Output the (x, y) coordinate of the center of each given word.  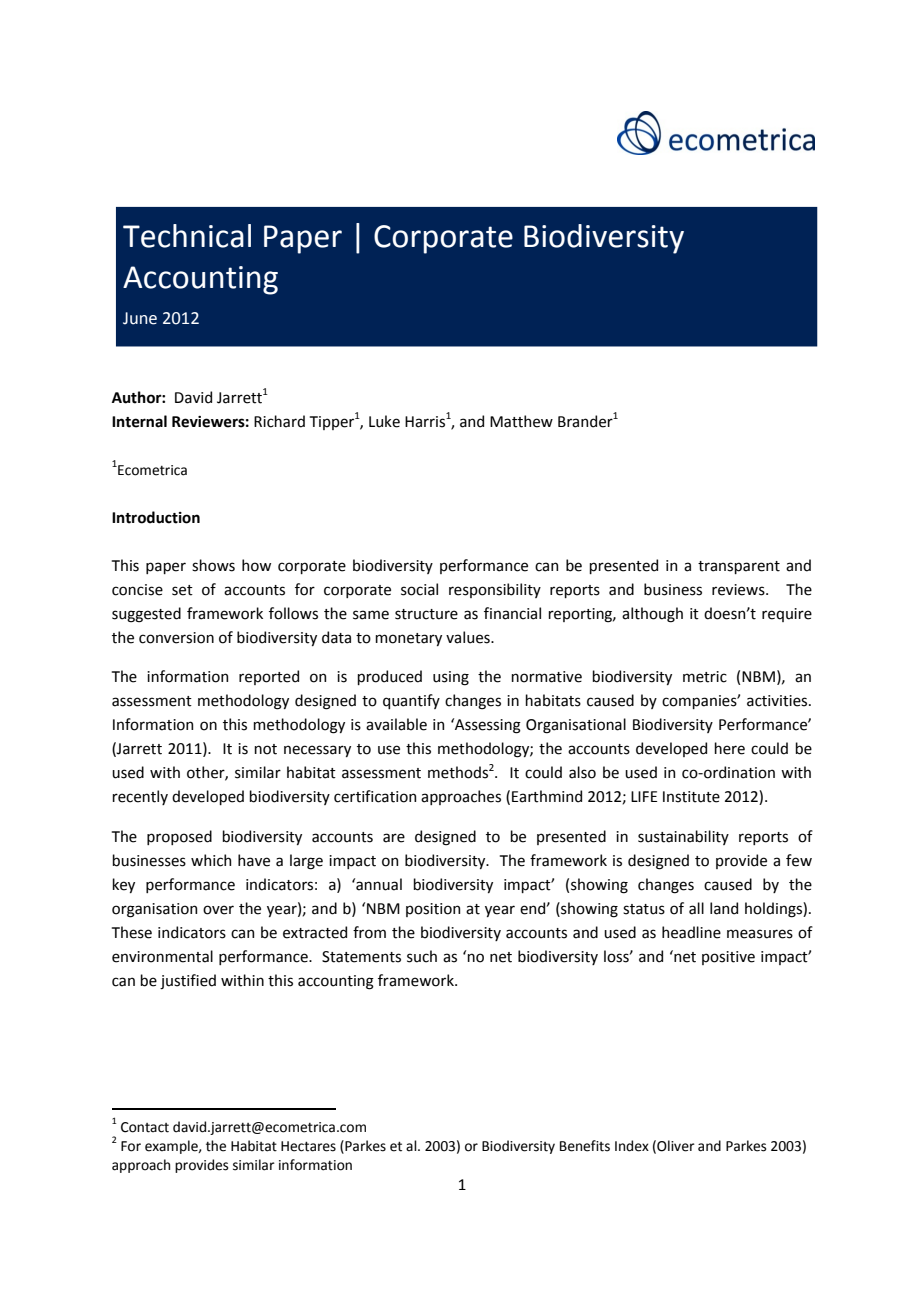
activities (778, 701)
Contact (145, 1127)
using (451, 678)
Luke (384, 421)
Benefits (585, 1146)
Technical (187, 236)
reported (269, 677)
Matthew (521, 421)
